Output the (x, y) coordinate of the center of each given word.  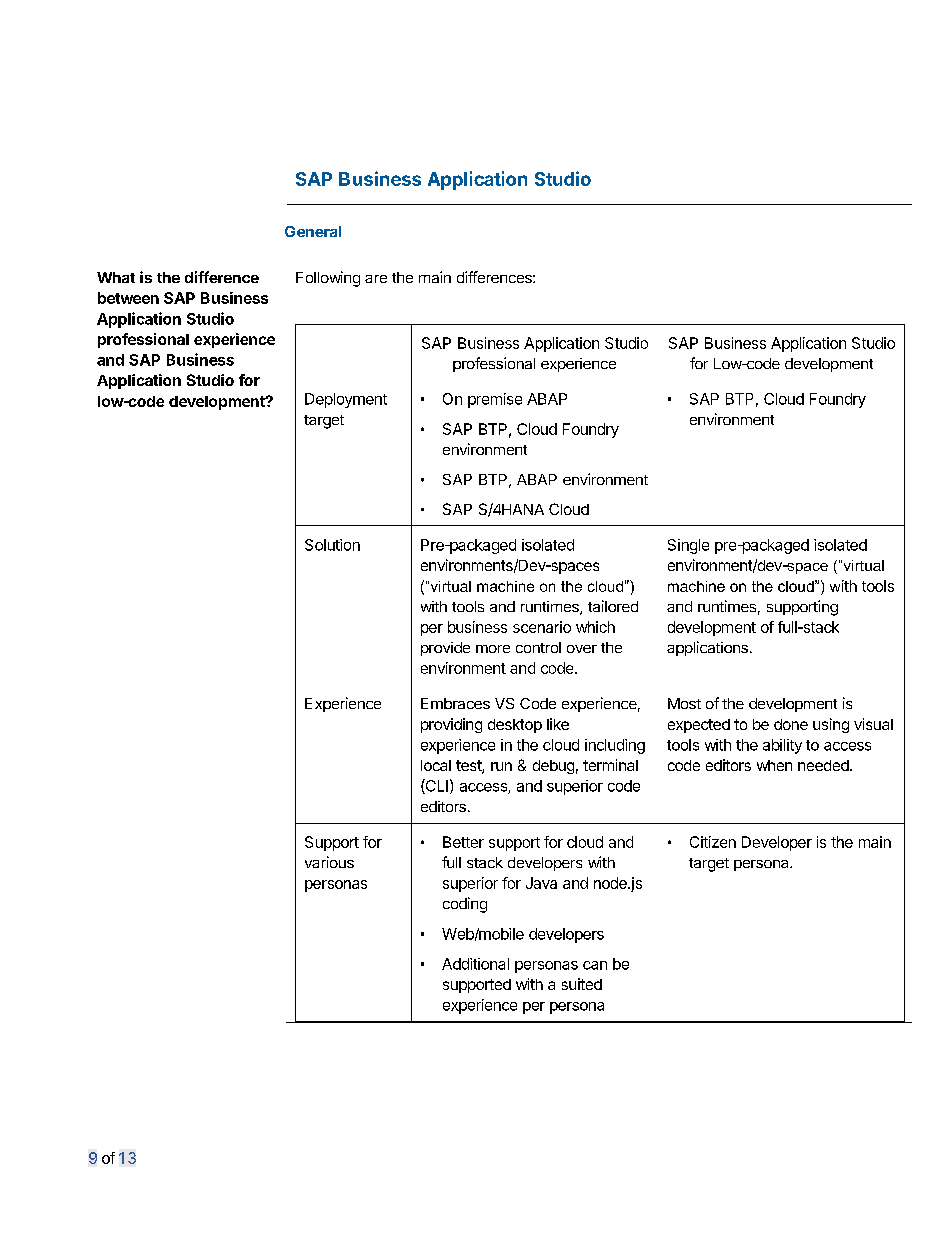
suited (582, 984)
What (116, 277)
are (376, 279)
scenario (542, 627)
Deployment (346, 400)
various (329, 862)
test (469, 767)
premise (495, 400)
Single (688, 546)
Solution (332, 545)
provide (445, 649)
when (774, 765)
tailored (613, 606)
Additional (475, 964)
